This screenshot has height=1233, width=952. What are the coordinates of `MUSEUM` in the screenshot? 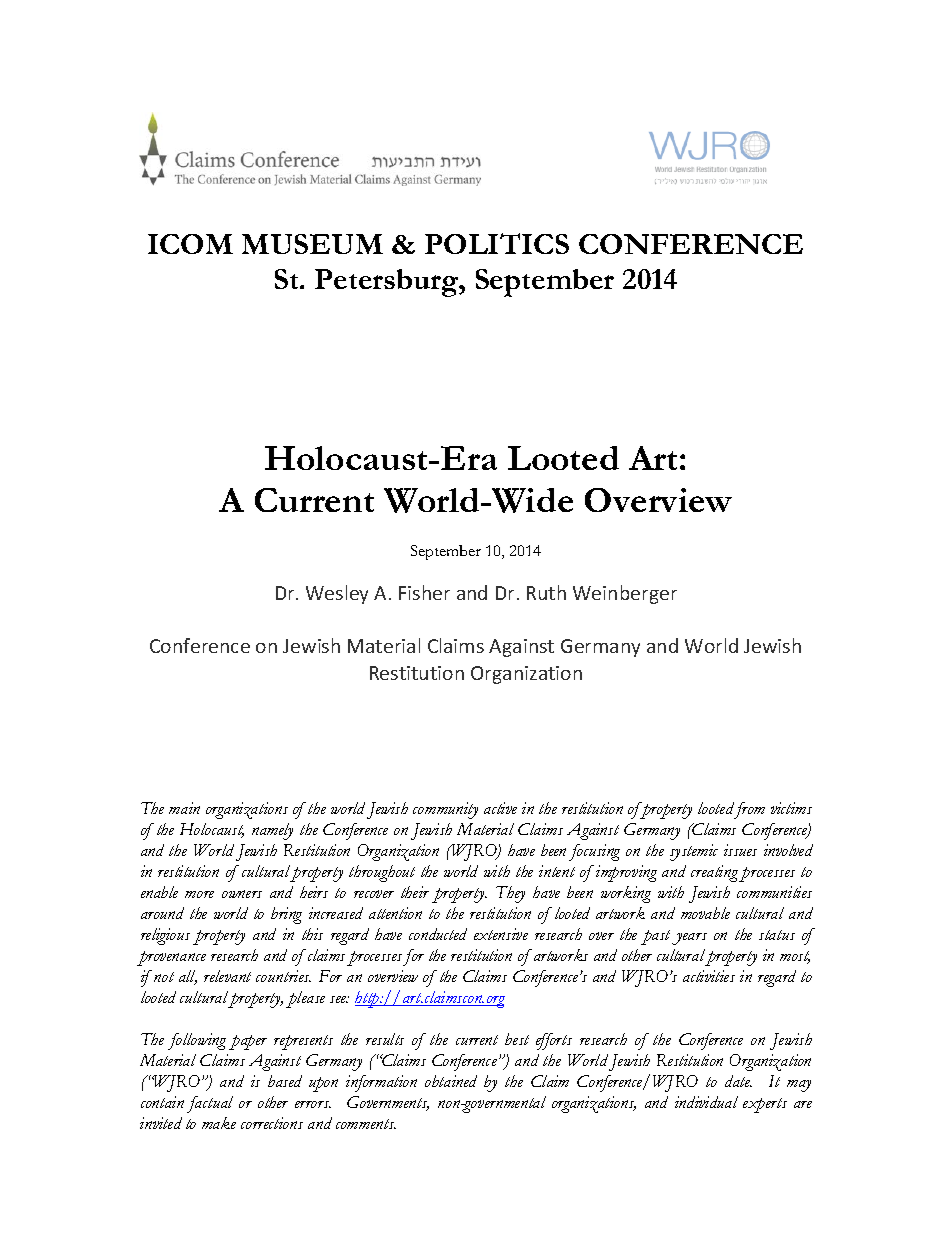 It's located at (312, 244).
